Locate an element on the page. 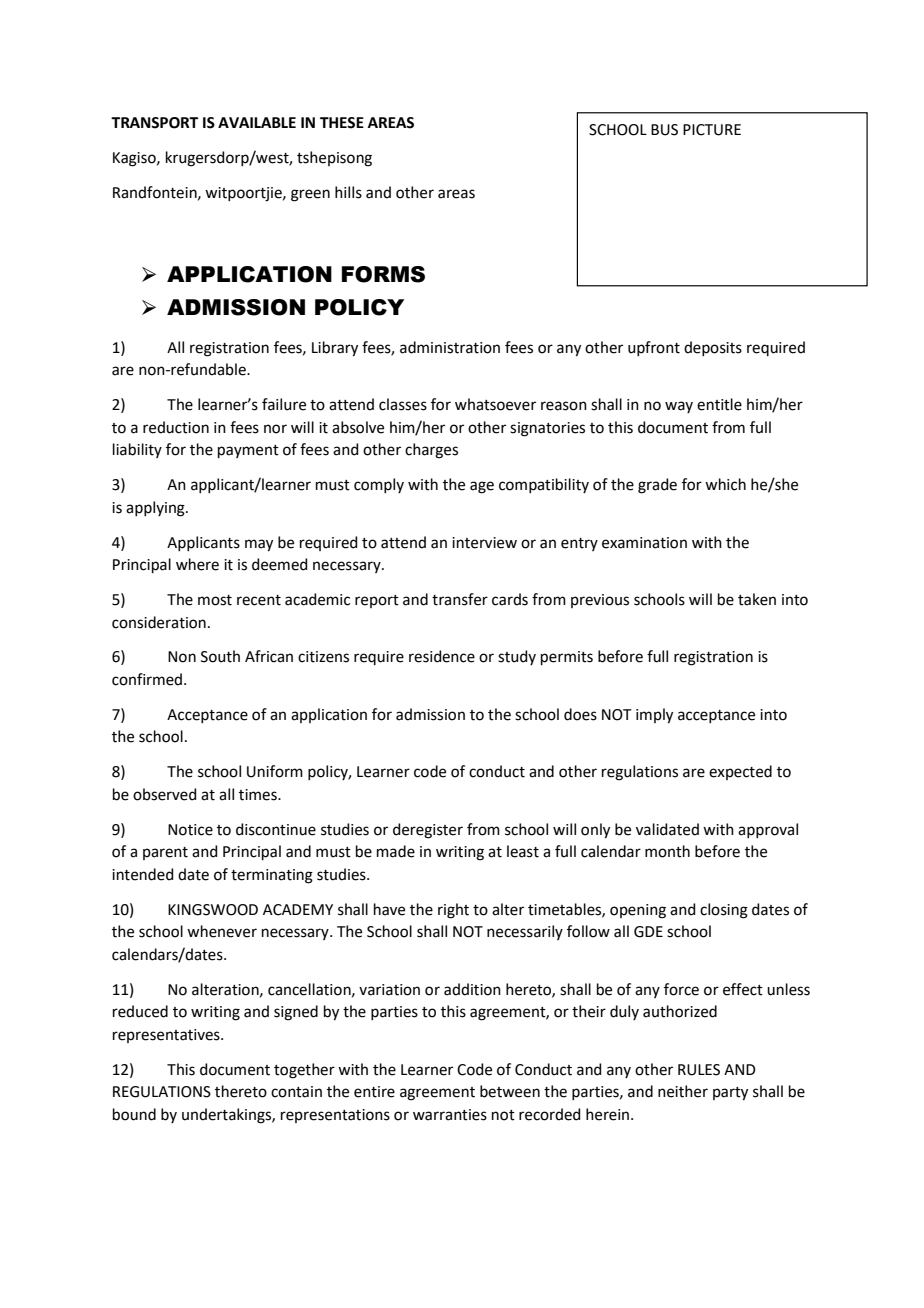 This document has width=924, height=1308. which is located at coordinates (725, 484).
